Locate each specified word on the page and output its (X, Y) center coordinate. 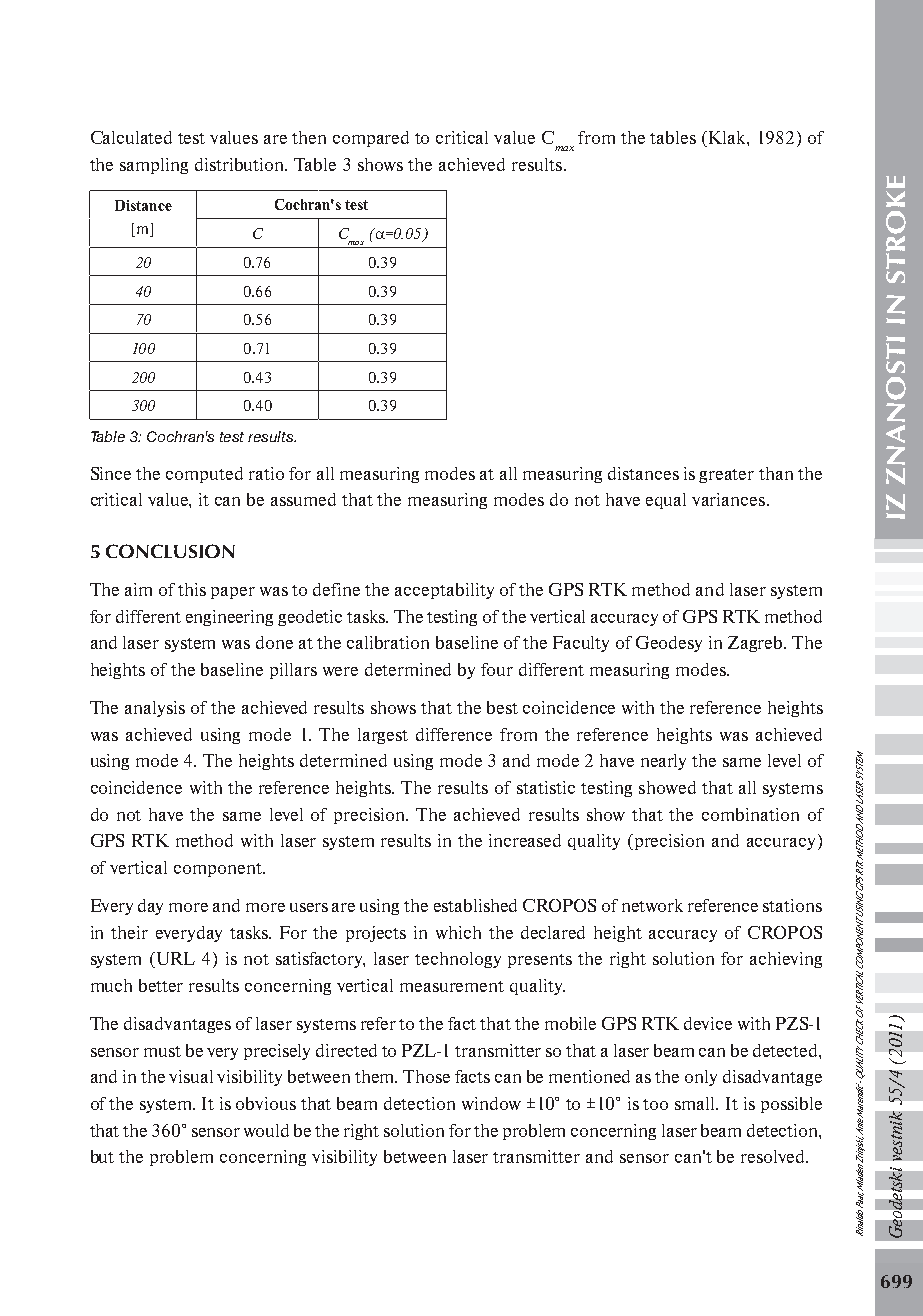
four (497, 669)
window (491, 1103)
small (696, 1103)
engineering (229, 618)
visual (191, 1076)
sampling (154, 166)
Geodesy (669, 644)
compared (371, 139)
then (309, 137)
